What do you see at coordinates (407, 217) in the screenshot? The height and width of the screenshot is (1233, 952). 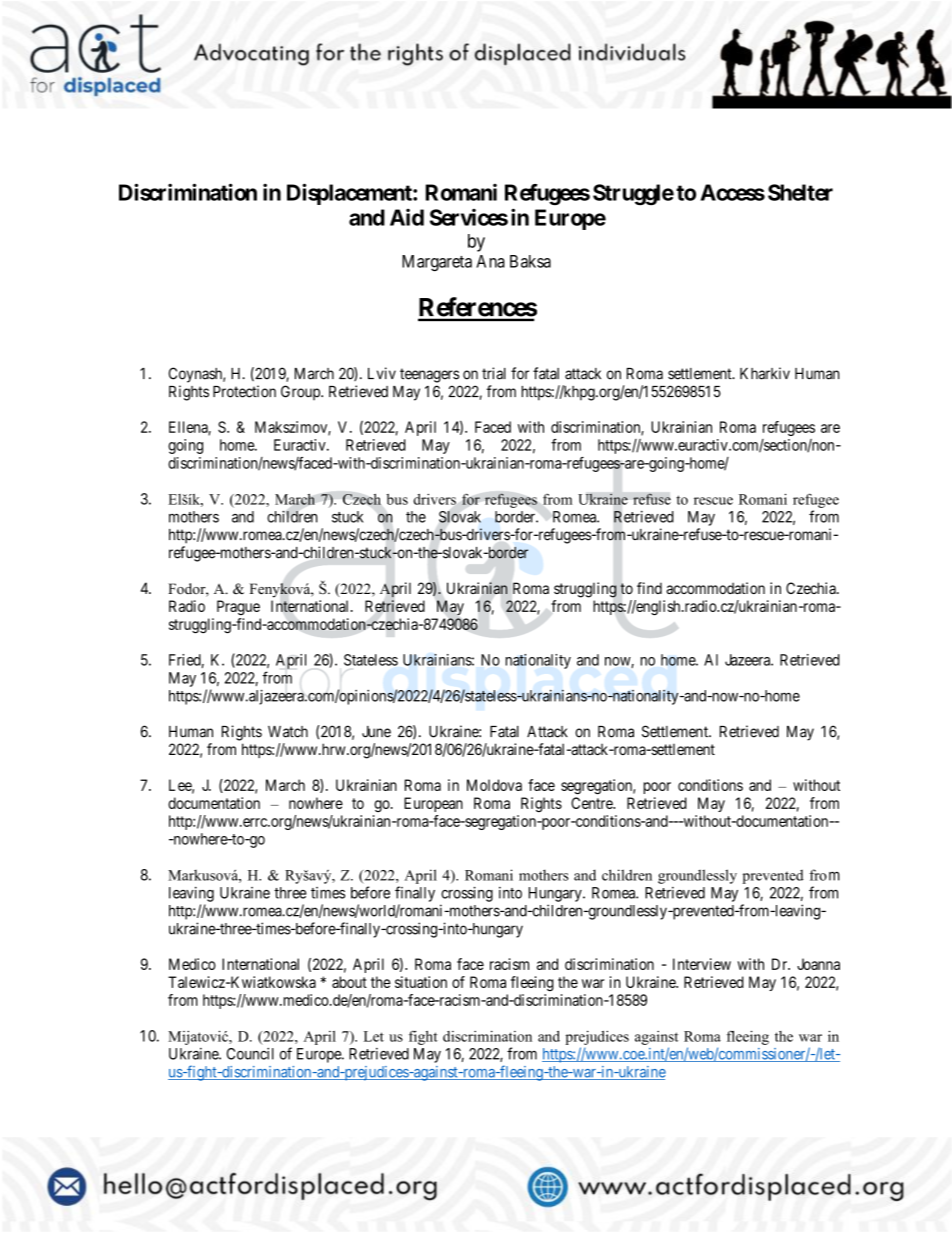 I see `Aid` at bounding box center [407, 217].
